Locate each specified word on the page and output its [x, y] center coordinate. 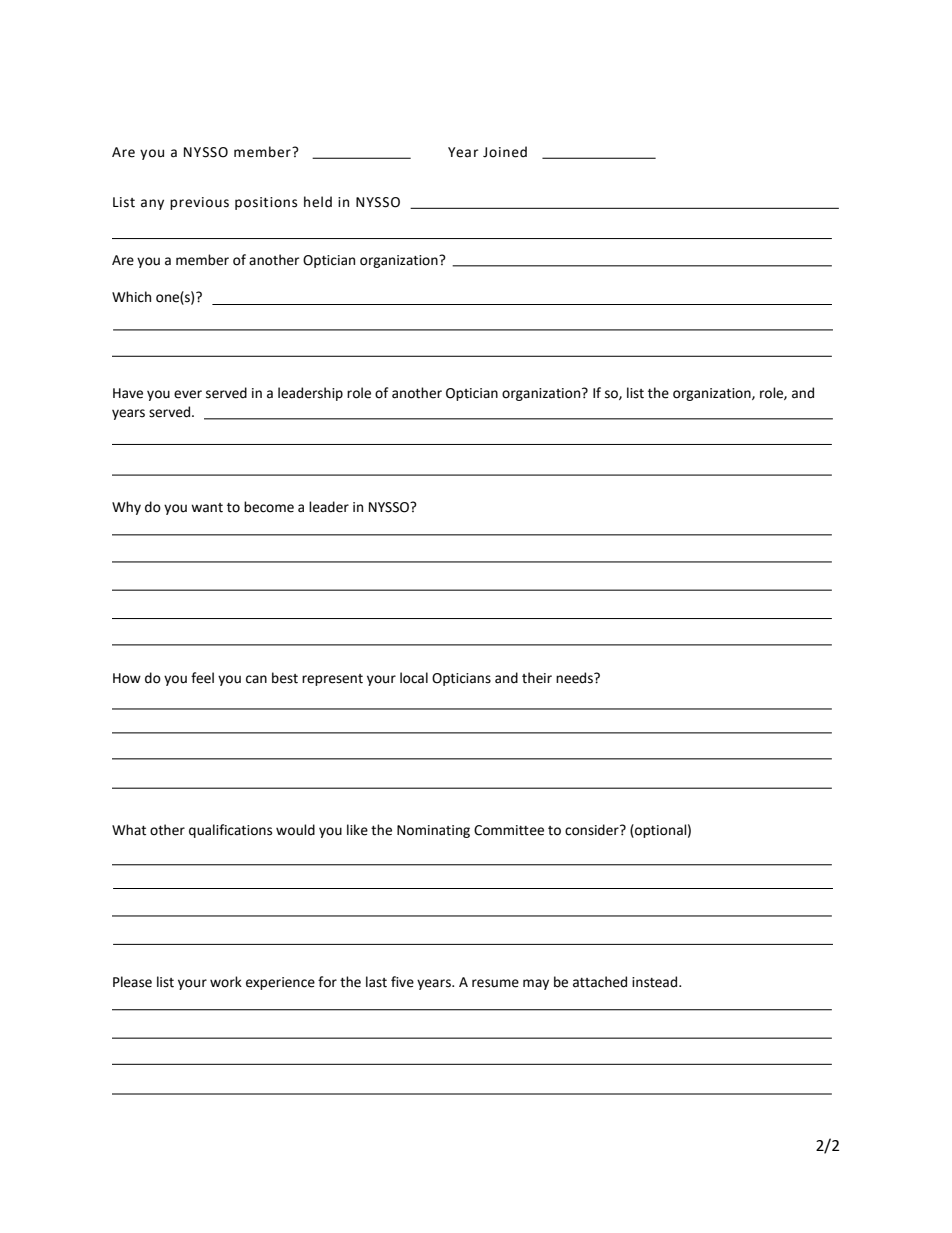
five [402, 982]
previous [199, 203]
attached [600, 982]
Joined [505, 152]
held [318, 202]
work [226, 982]
